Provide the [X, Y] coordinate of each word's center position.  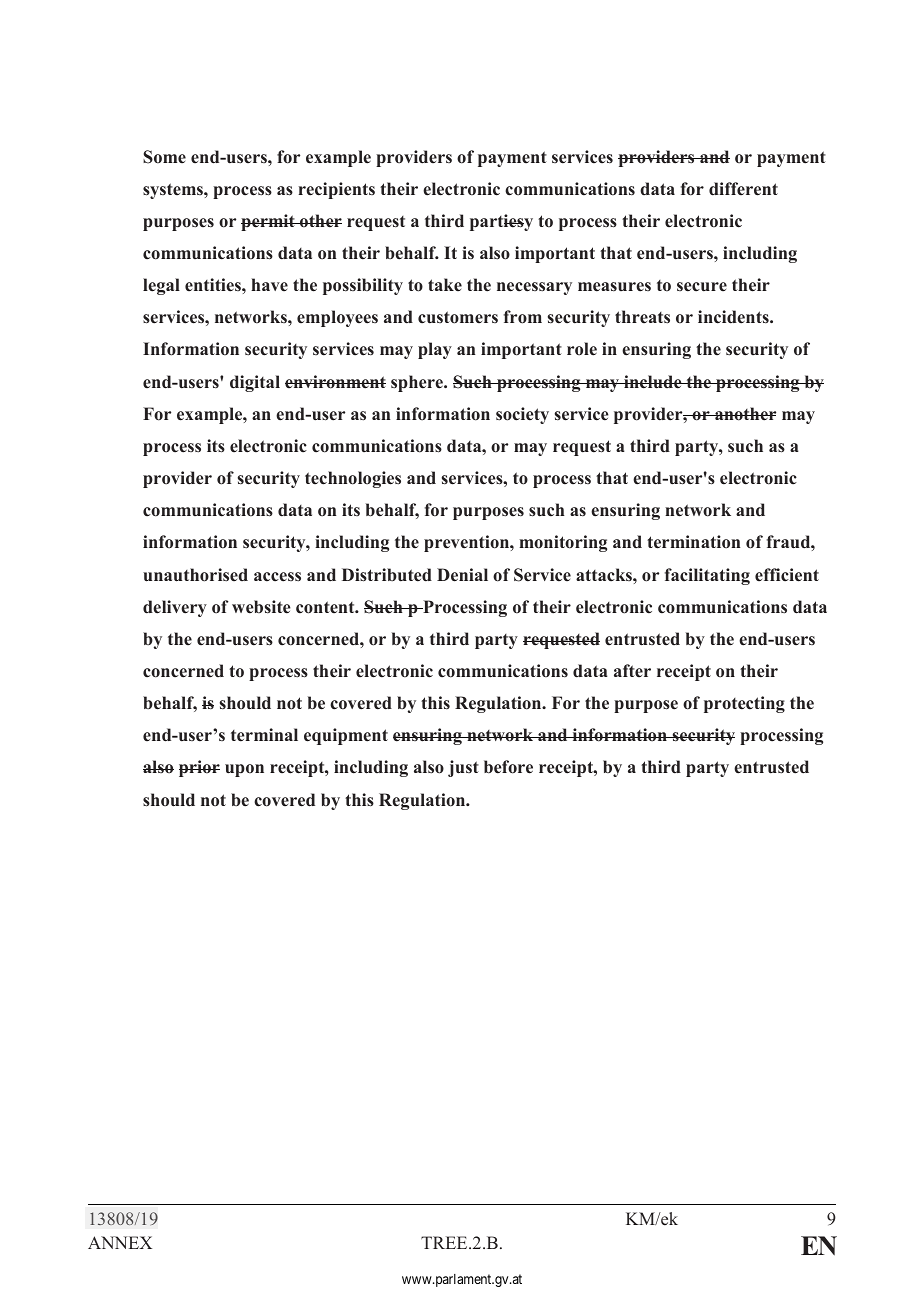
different [743, 189]
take [445, 284]
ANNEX [120, 1242]
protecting [744, 704]
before [508, 767]
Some [164, 157]
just [463, 768]
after [632, 670]
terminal [264, 735]
